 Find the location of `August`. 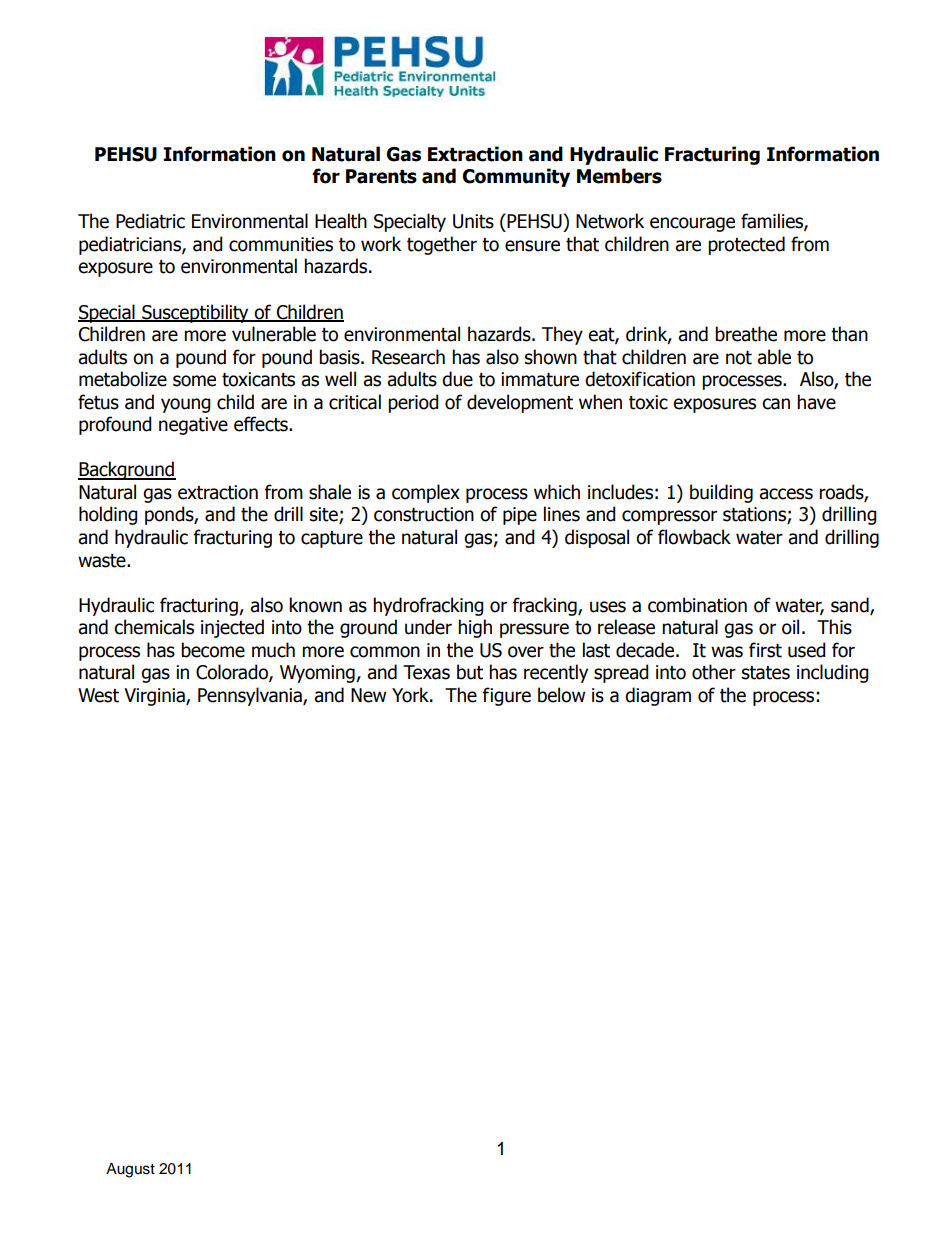

August is located at coordinates (130, 1170).
